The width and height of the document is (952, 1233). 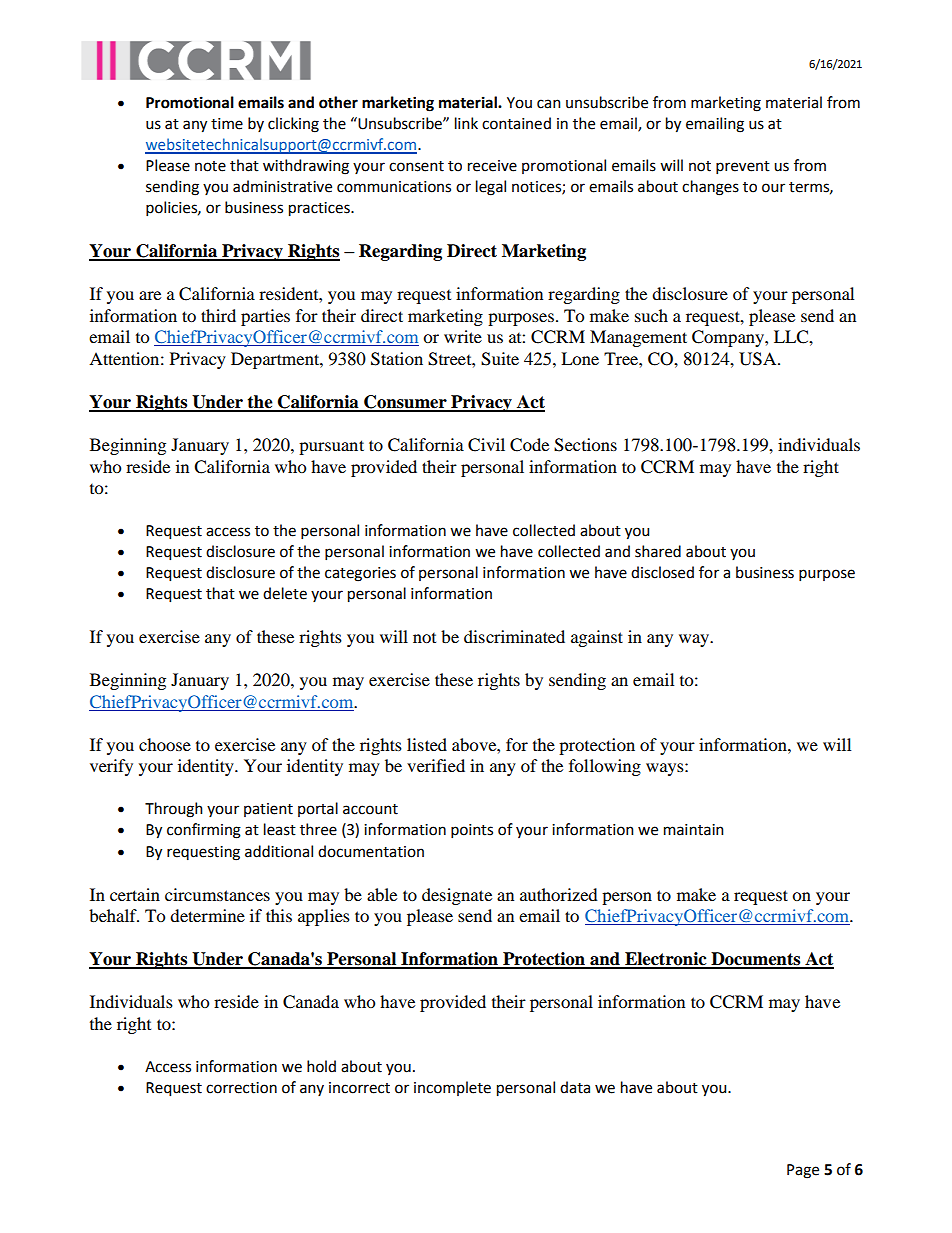 What do you see at coordinates (514, 636) in the document?
I see `discriminated` at bounding box center [514, 636].
